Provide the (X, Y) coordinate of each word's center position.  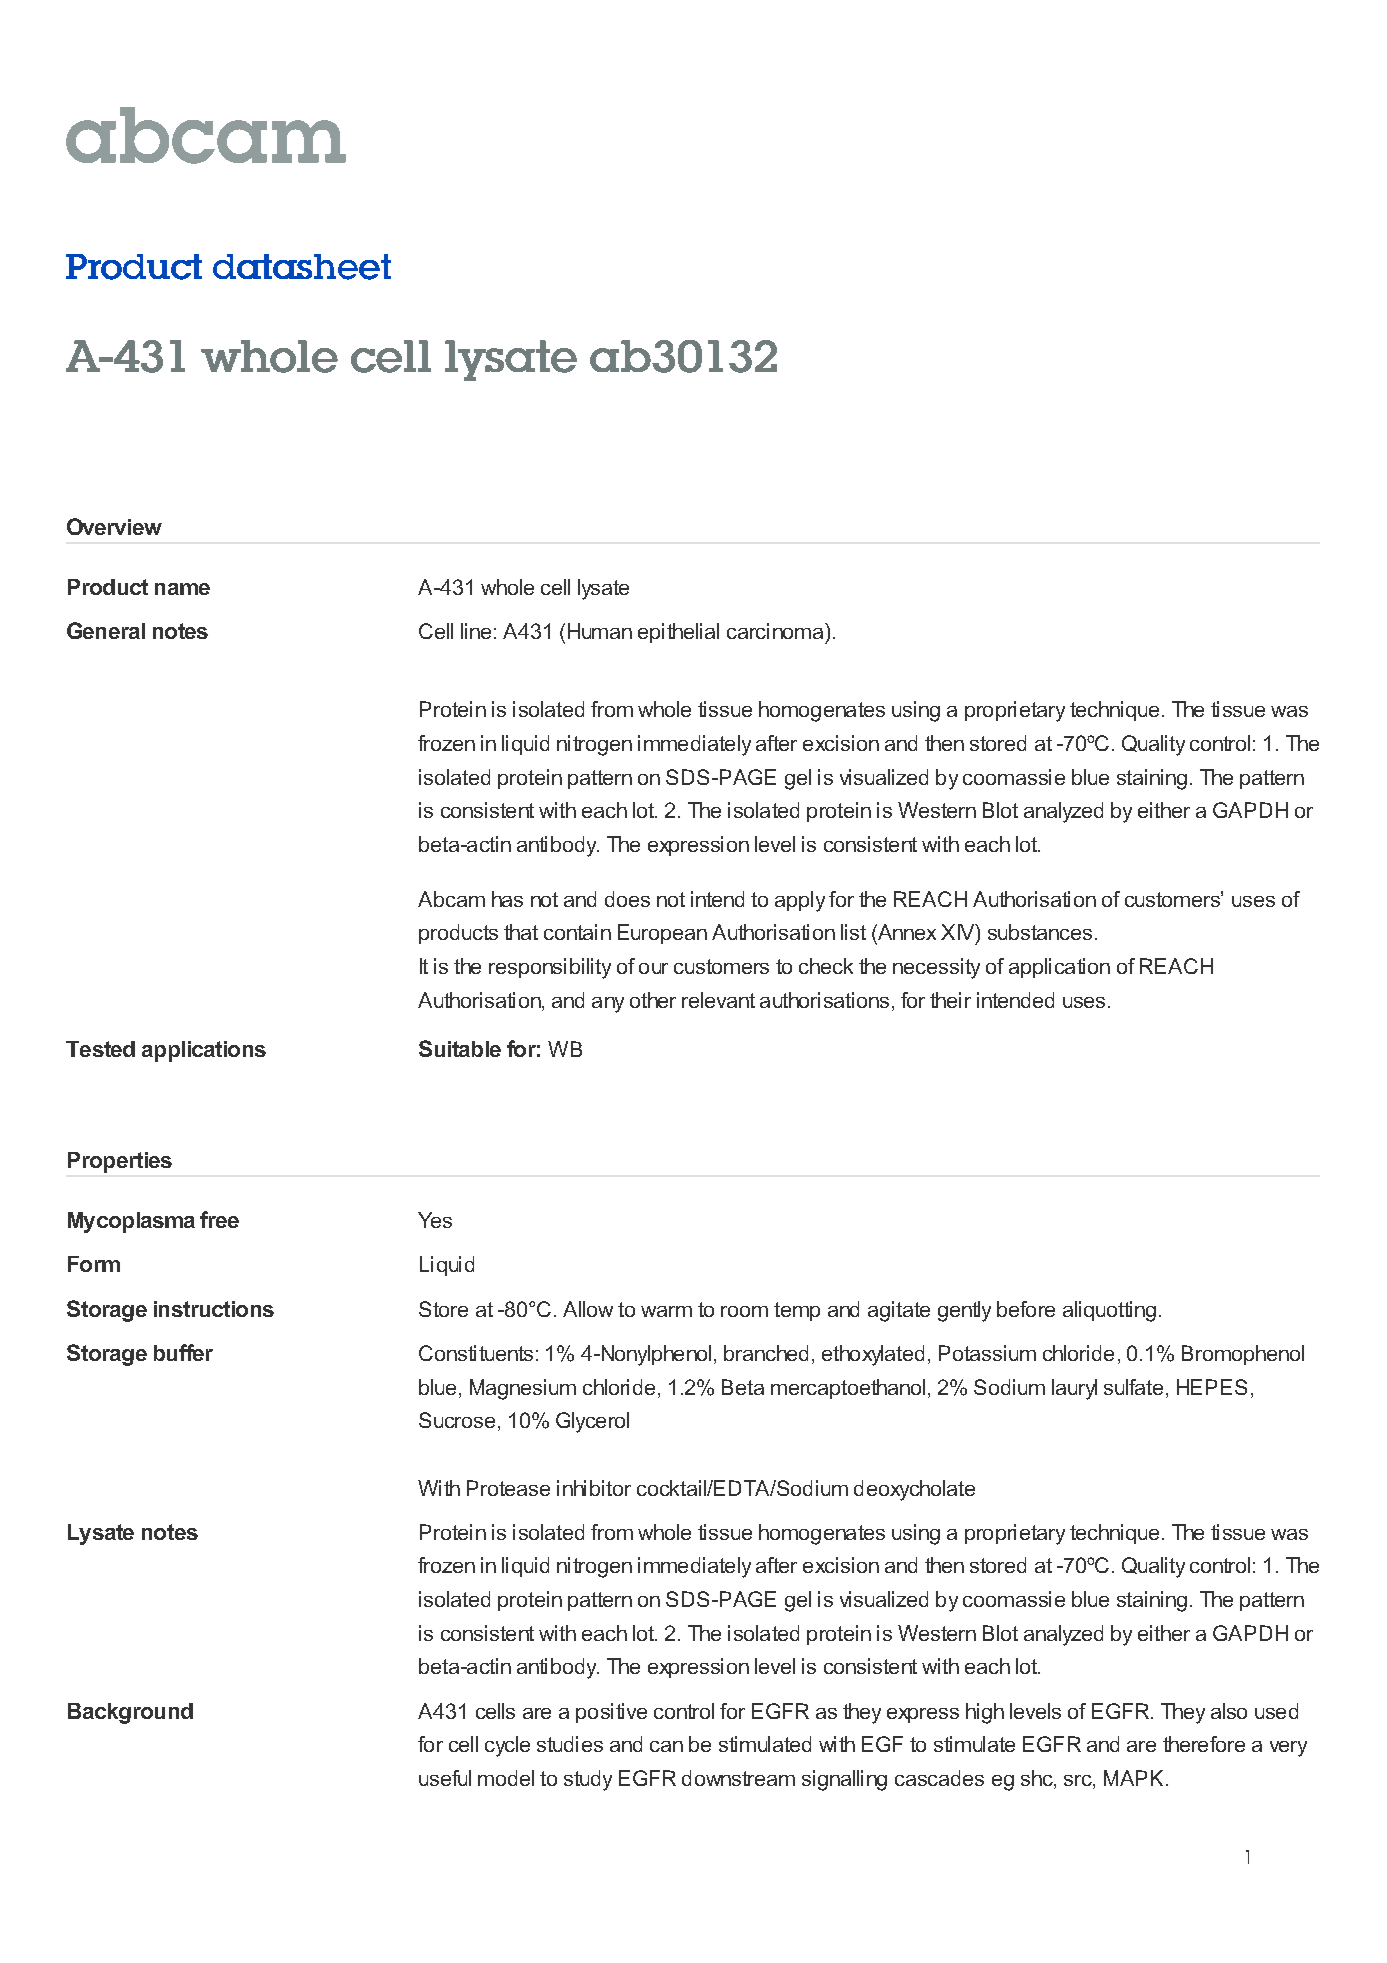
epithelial (678, 633)
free (219, 1219)
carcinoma (775, 631)
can (666, 1746)
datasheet (302, 267)
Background (130, 1713)
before (1026, 1309)
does (627, 899)
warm (666, 1311)
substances (1040, 932)
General (106, 630)
